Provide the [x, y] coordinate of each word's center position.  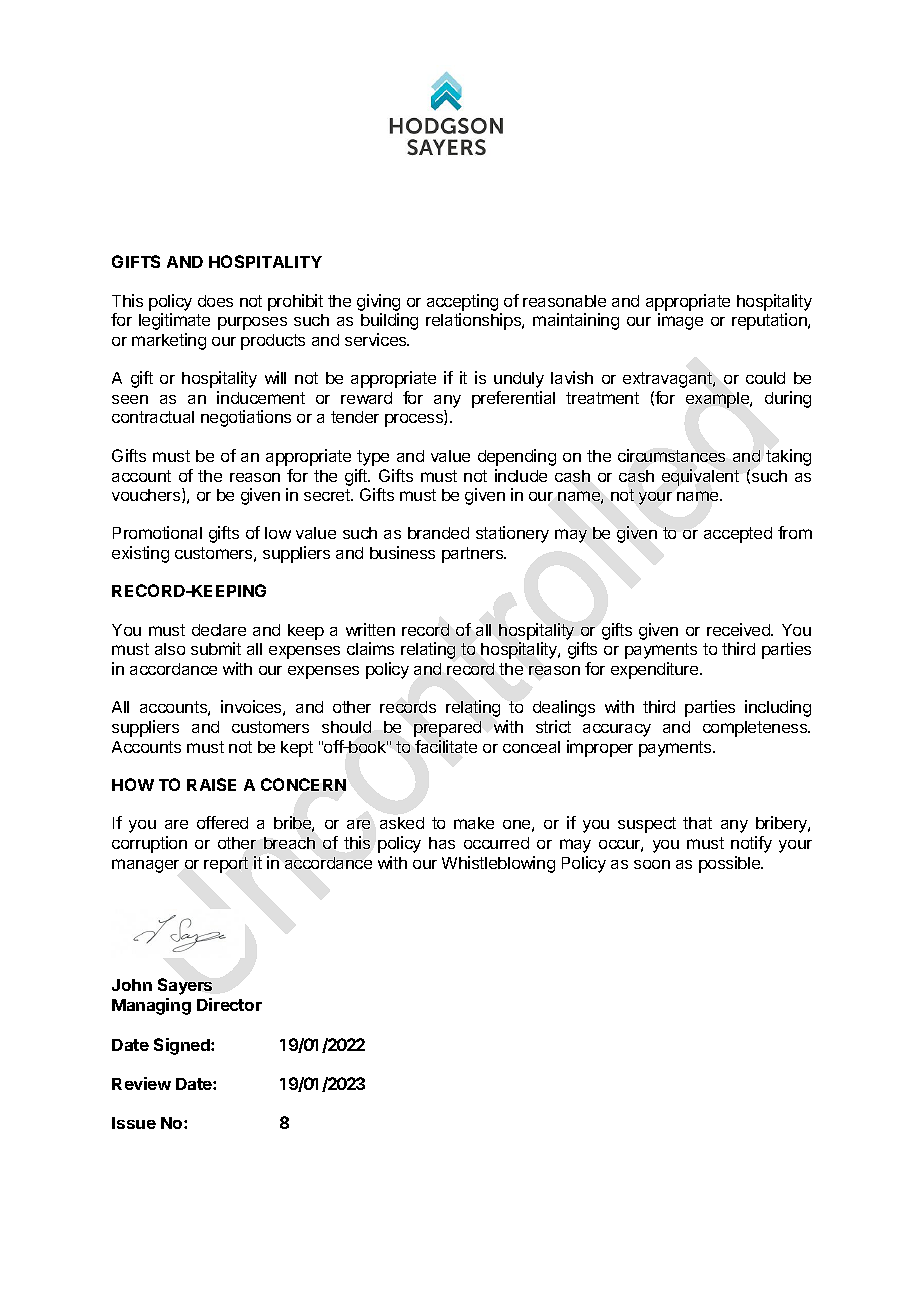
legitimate [174, 321]
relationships [474, 321]
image [680, 321]
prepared [447, 729]
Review [141, 1083]
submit [216, 648]
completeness [756, 729]
